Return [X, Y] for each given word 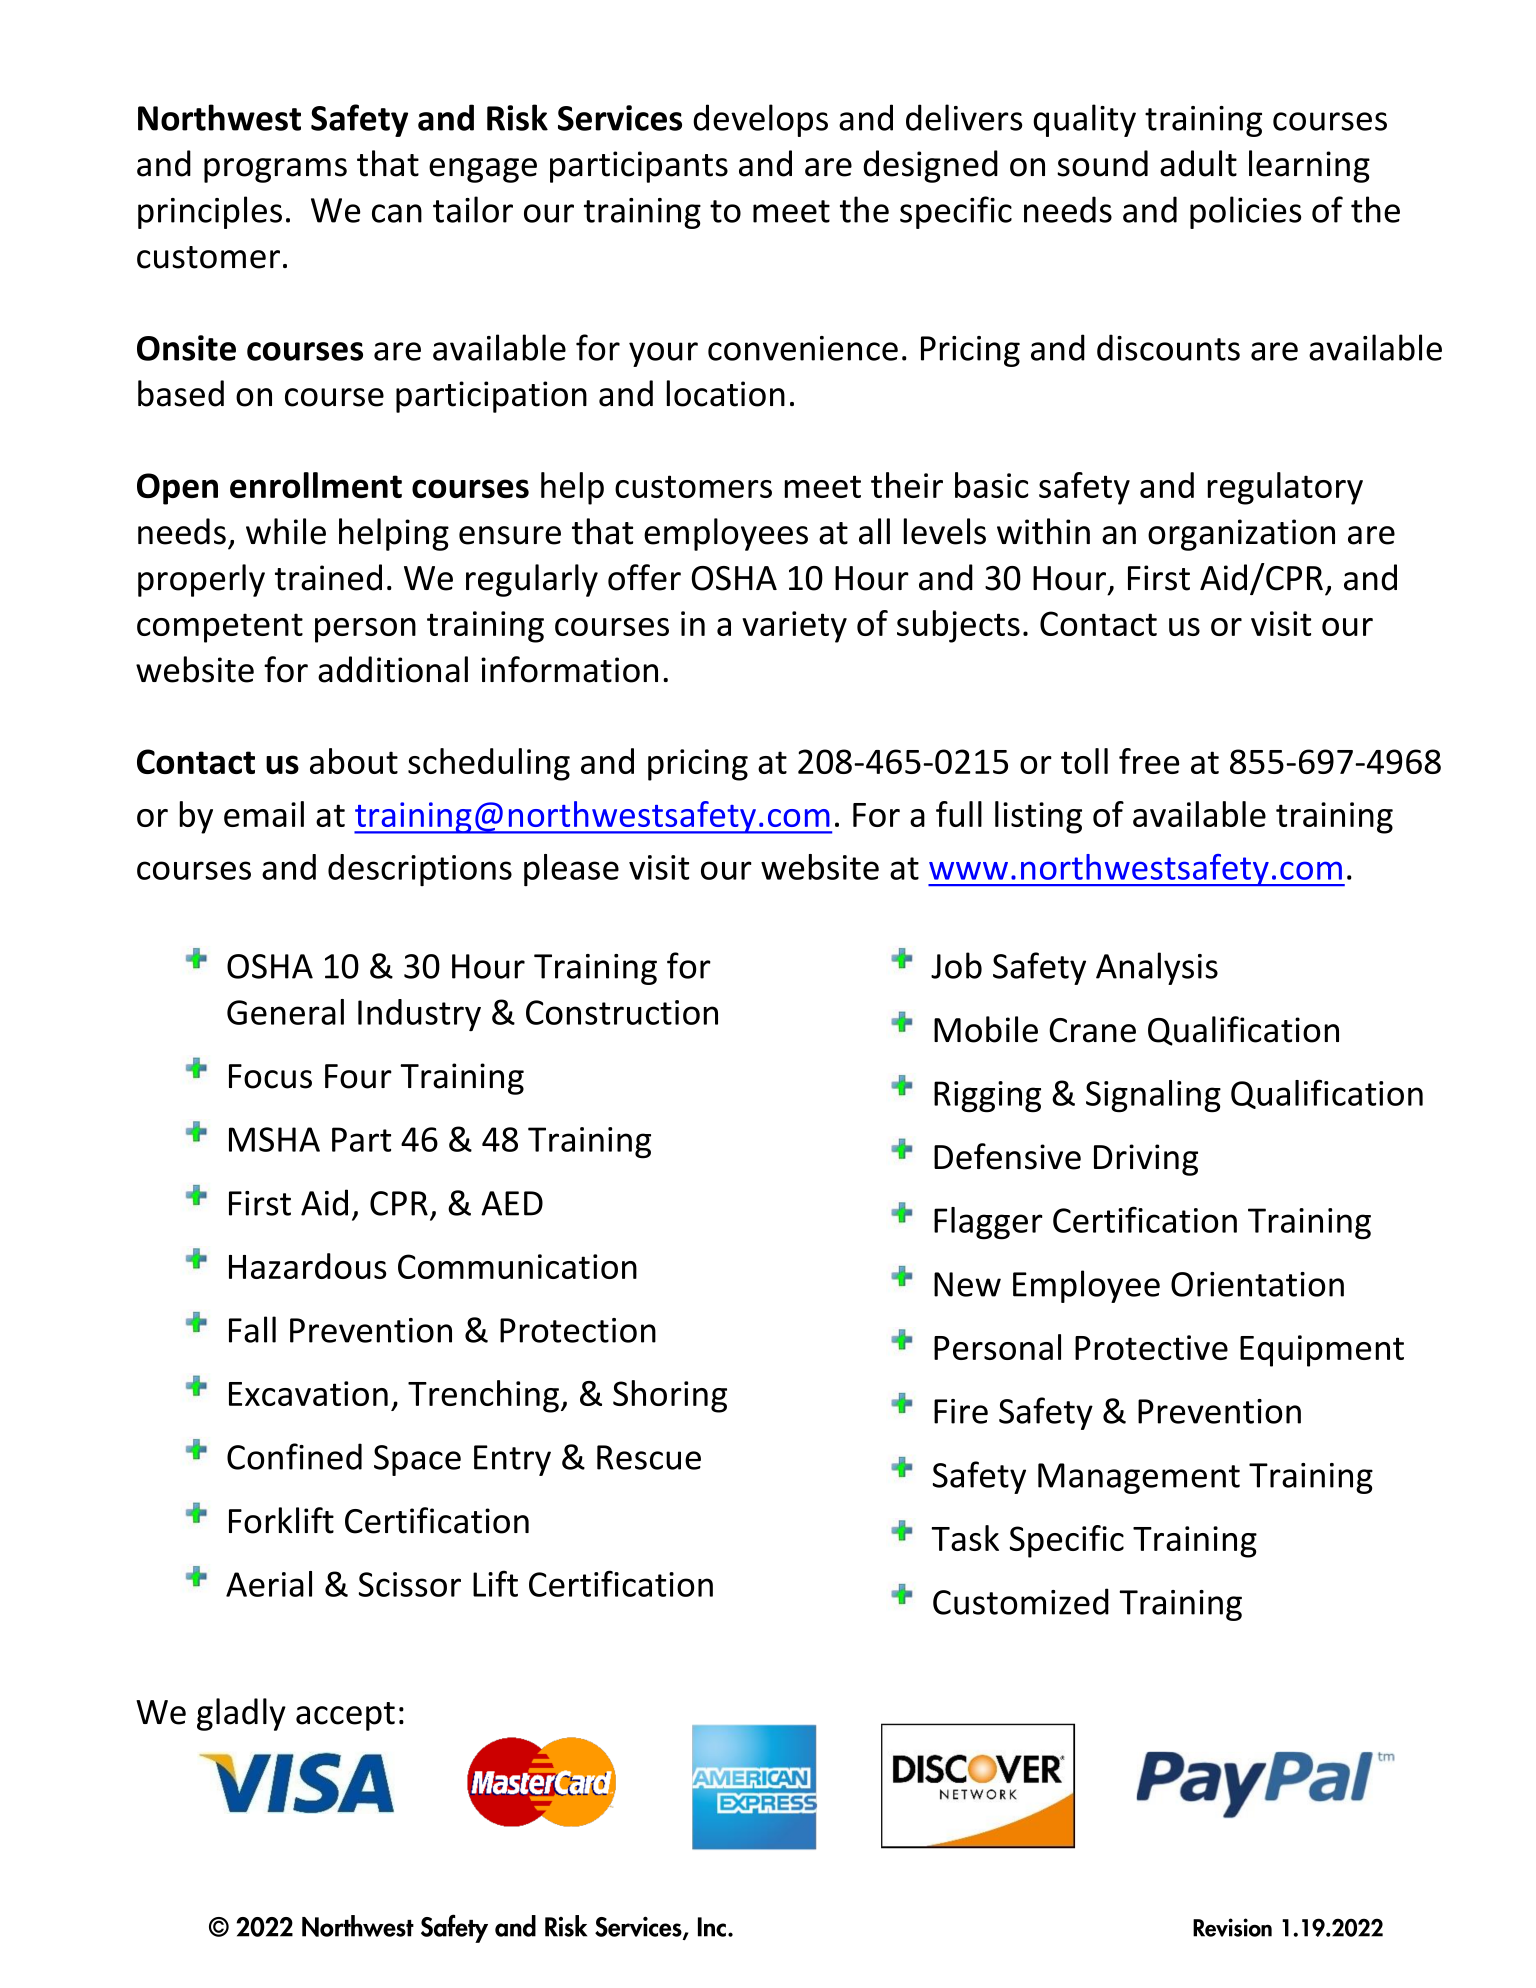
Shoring [670, 1396]
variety [794, 627]
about [354, 761]
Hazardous [307, 1266]
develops [760, 120]
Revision [1232, 1927]
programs [275, 170]
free [1149, 761]
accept [345, 1716]
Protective [1151, 1347]
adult [1198, 163]
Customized [1021, 1601]
